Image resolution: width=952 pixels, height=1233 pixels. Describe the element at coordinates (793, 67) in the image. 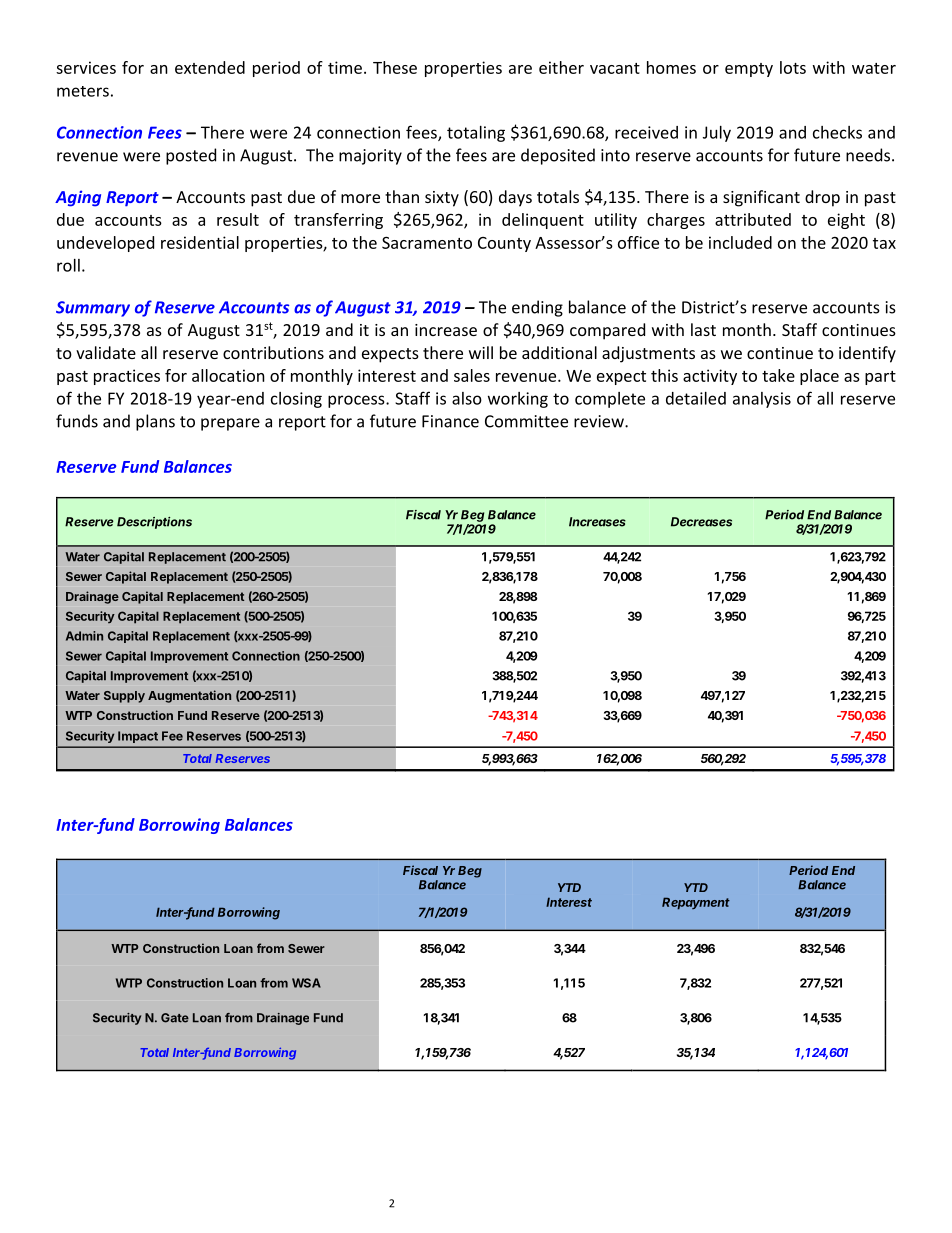

I see `lots` at that location.
